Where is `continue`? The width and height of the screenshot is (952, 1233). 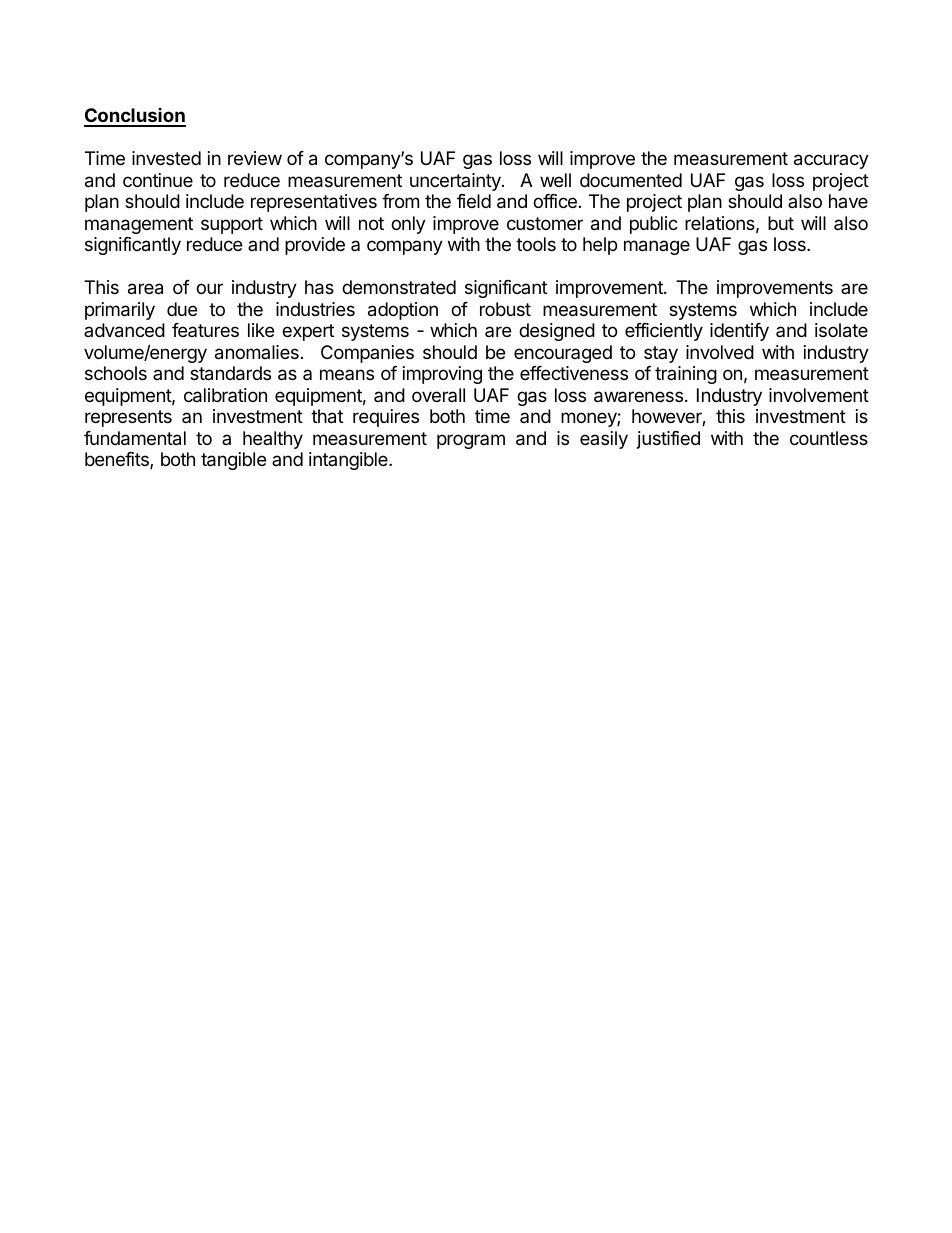 continue is located at coordinates (158, 180).
